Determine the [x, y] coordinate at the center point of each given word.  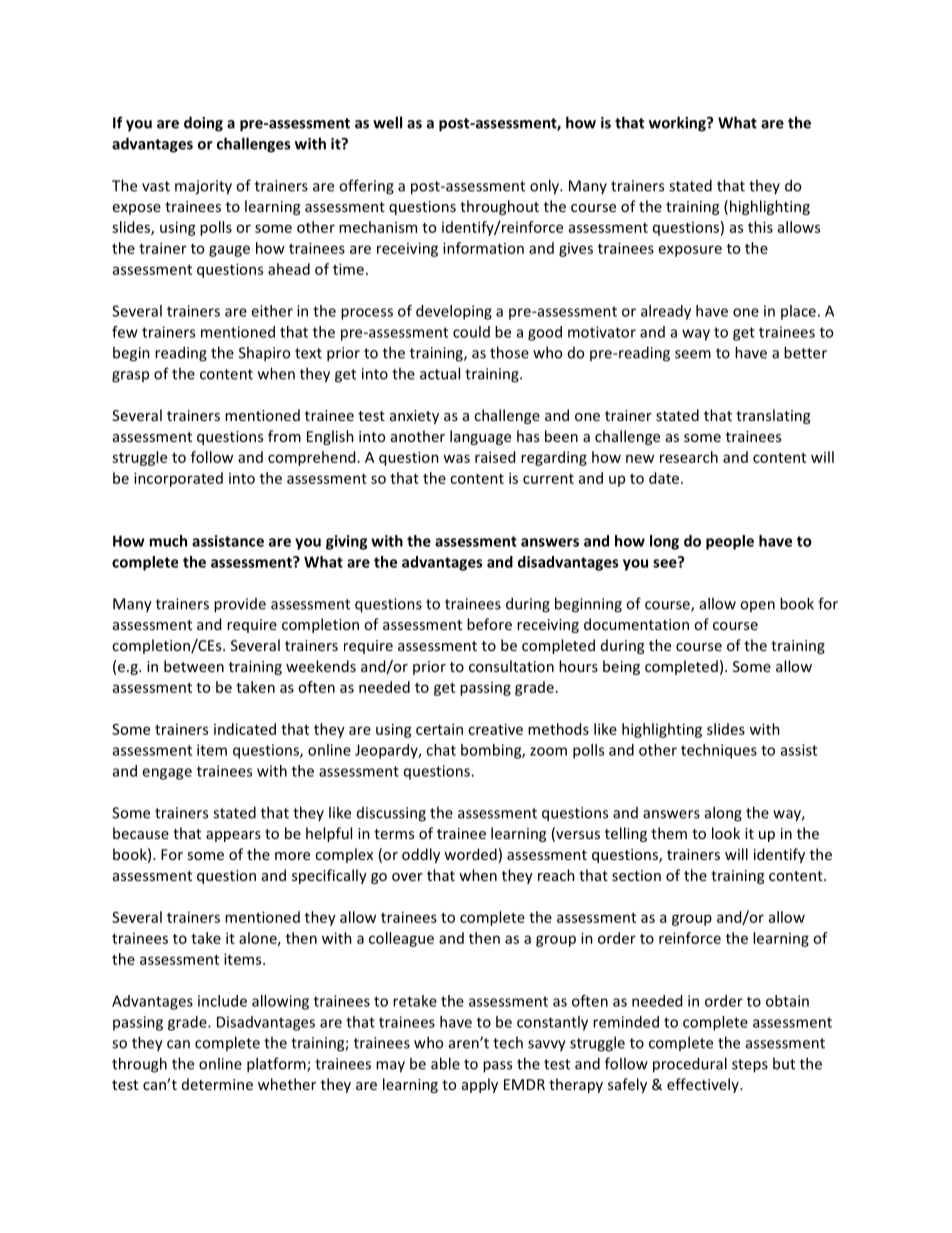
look [726, 833]
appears [233, 836]
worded [470, 854]
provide [240, 605]
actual [440, 373]
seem [693, 354]
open [757, 606]
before [489, 624]
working [678, 124]
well [387, 122]
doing [203, 124]
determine [217, 1084]
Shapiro [264, 354]
